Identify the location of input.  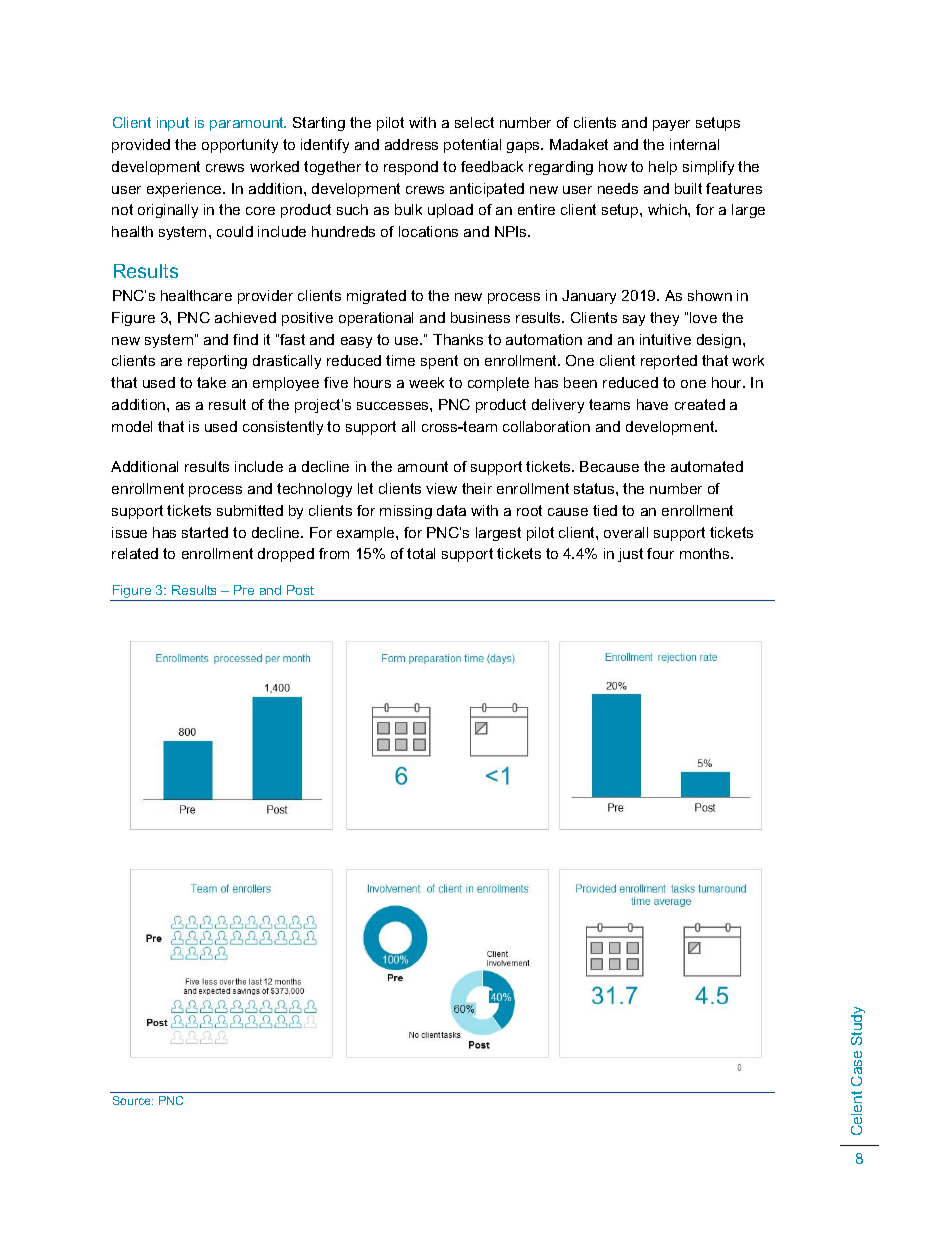
(173, 124).
